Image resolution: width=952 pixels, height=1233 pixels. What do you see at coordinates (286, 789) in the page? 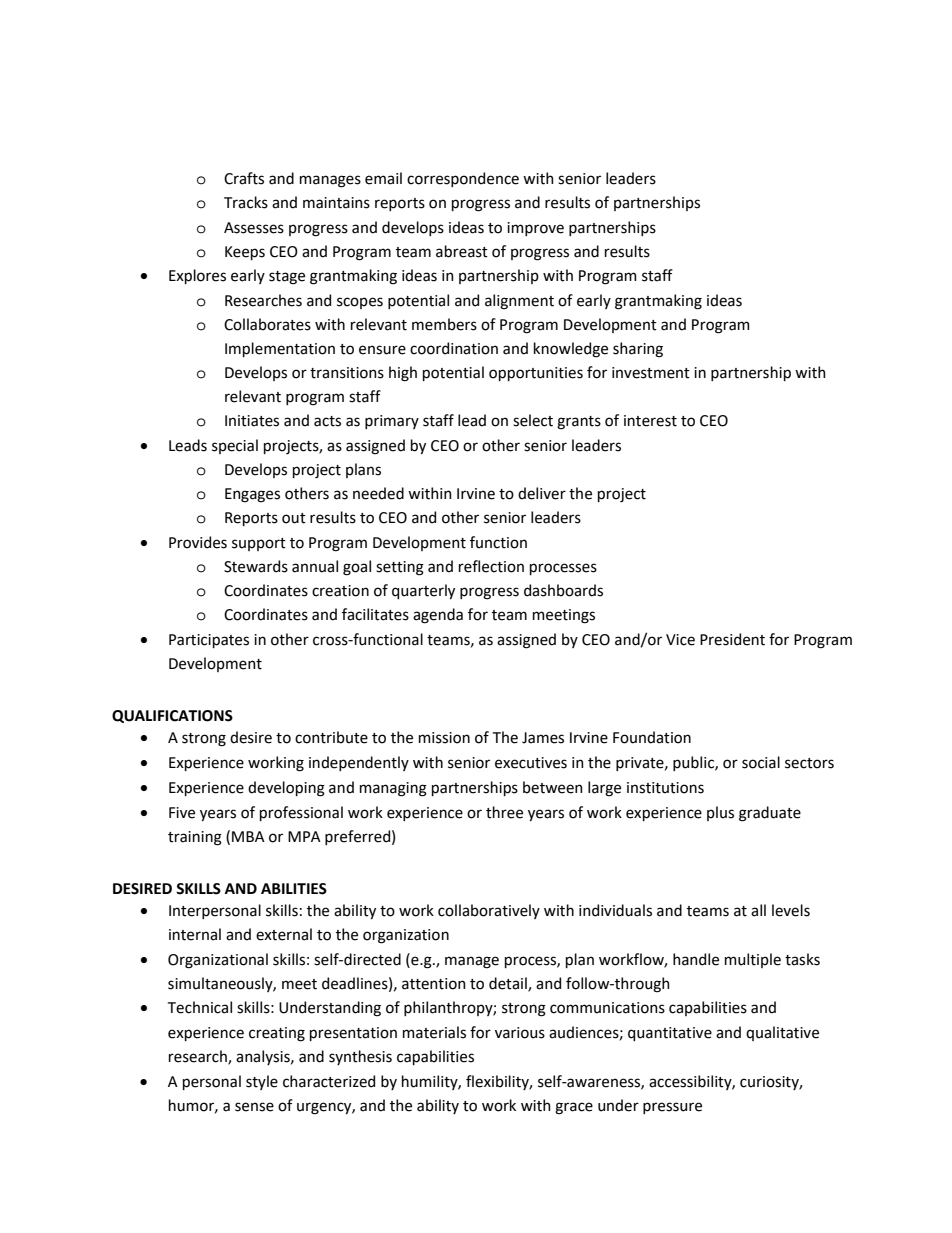
I see `developing` at bounding box center [286, 789].
